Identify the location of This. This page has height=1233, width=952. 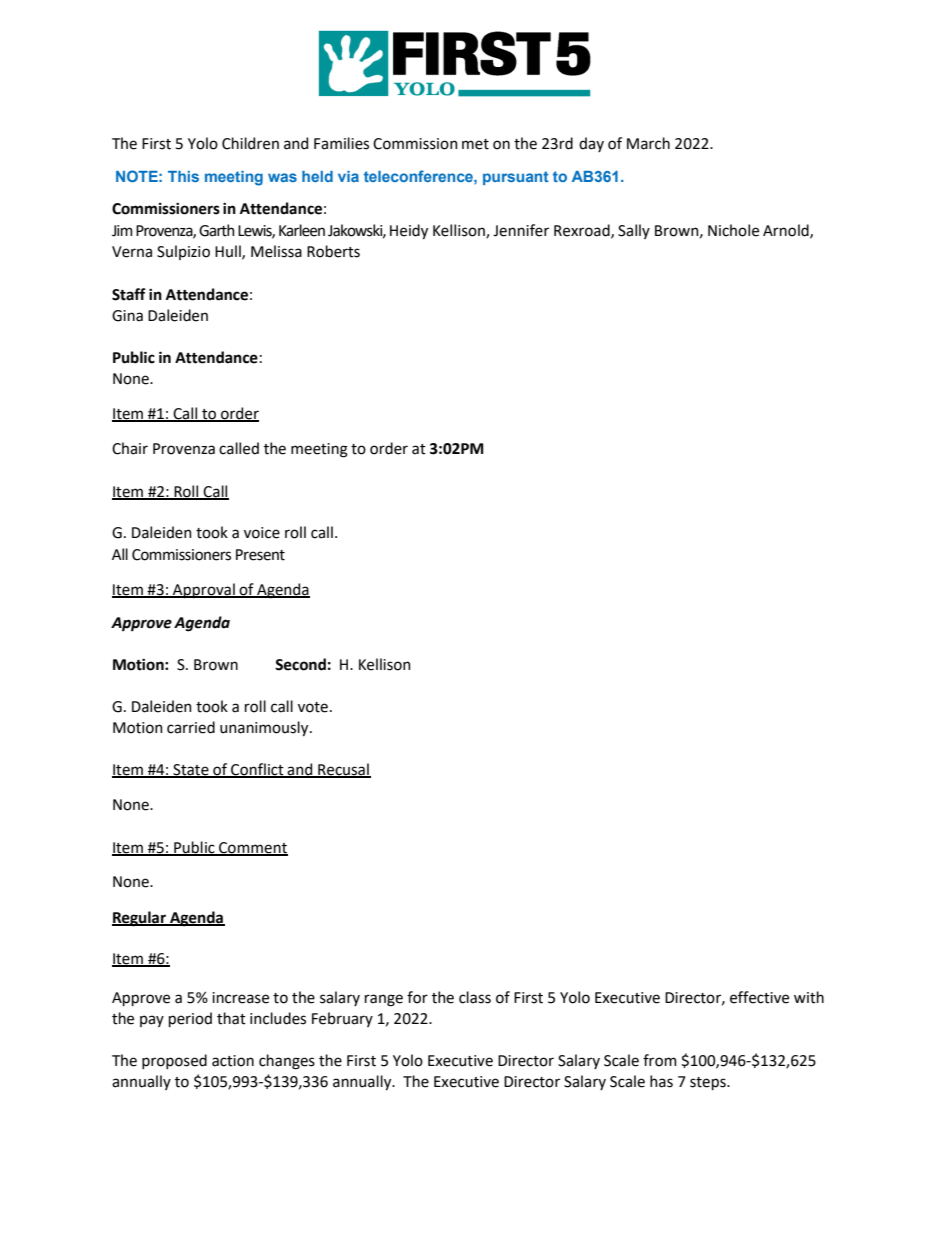
(183, 176).
